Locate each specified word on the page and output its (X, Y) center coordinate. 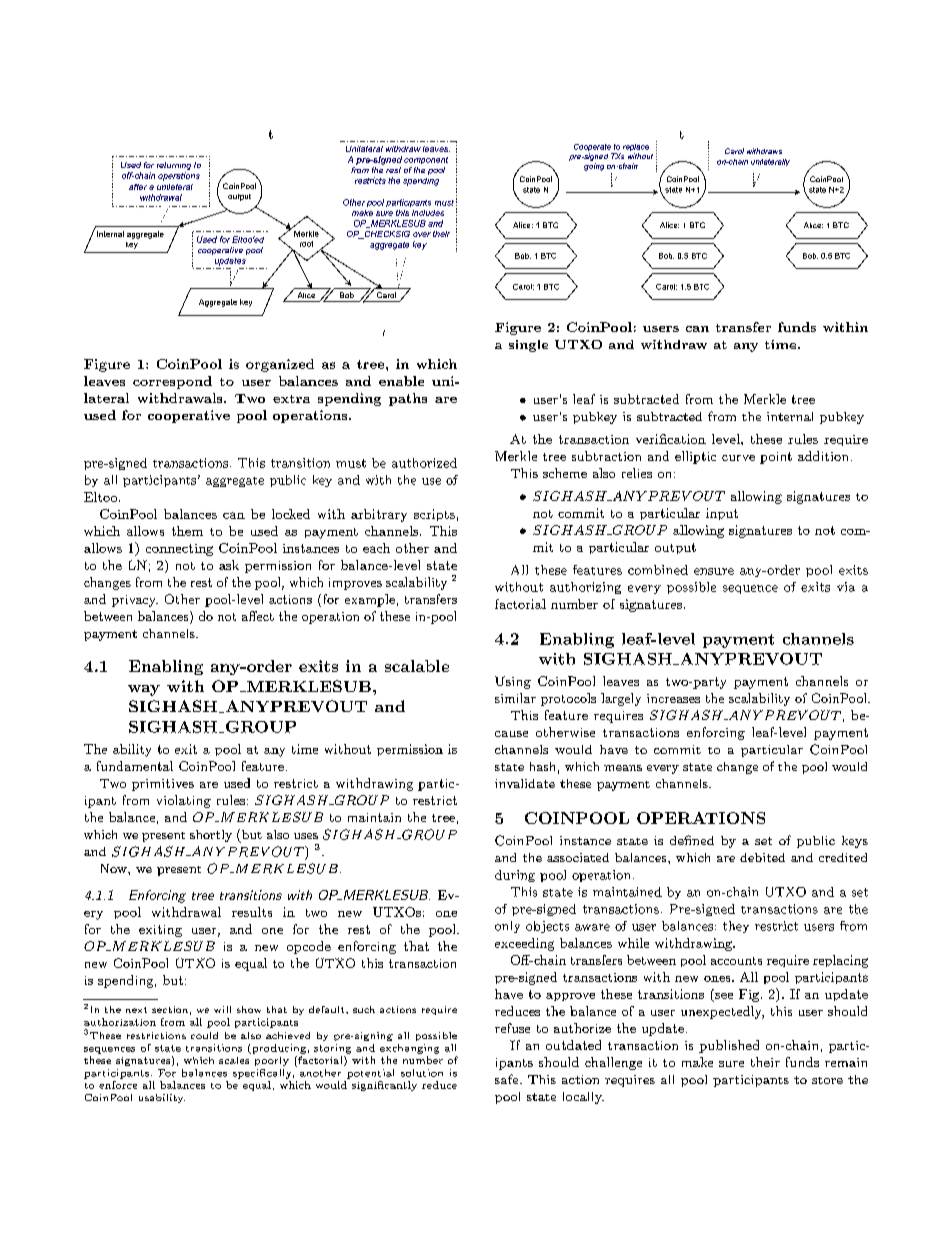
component (426, 160)
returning (174, 167)
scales (234, 1060)
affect (258, 616)
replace (636, 149)
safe (508, 1079)
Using (513, 682)
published (729, 1046)
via (846, 587)
